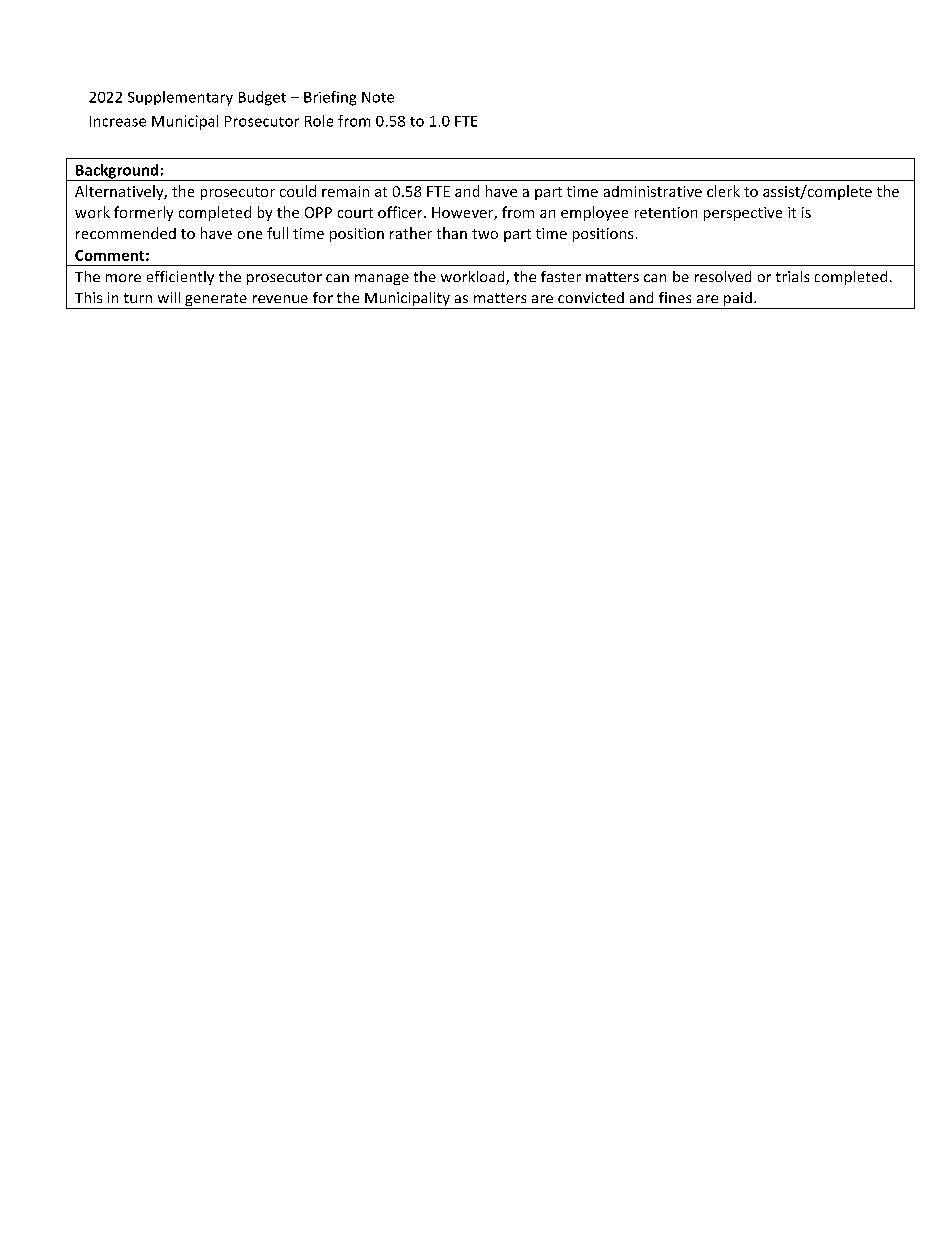 This screenshot has height=1233, width=952. Describe the element at coordinates (485, 234) in the screenshot. I see `two` at that location.
